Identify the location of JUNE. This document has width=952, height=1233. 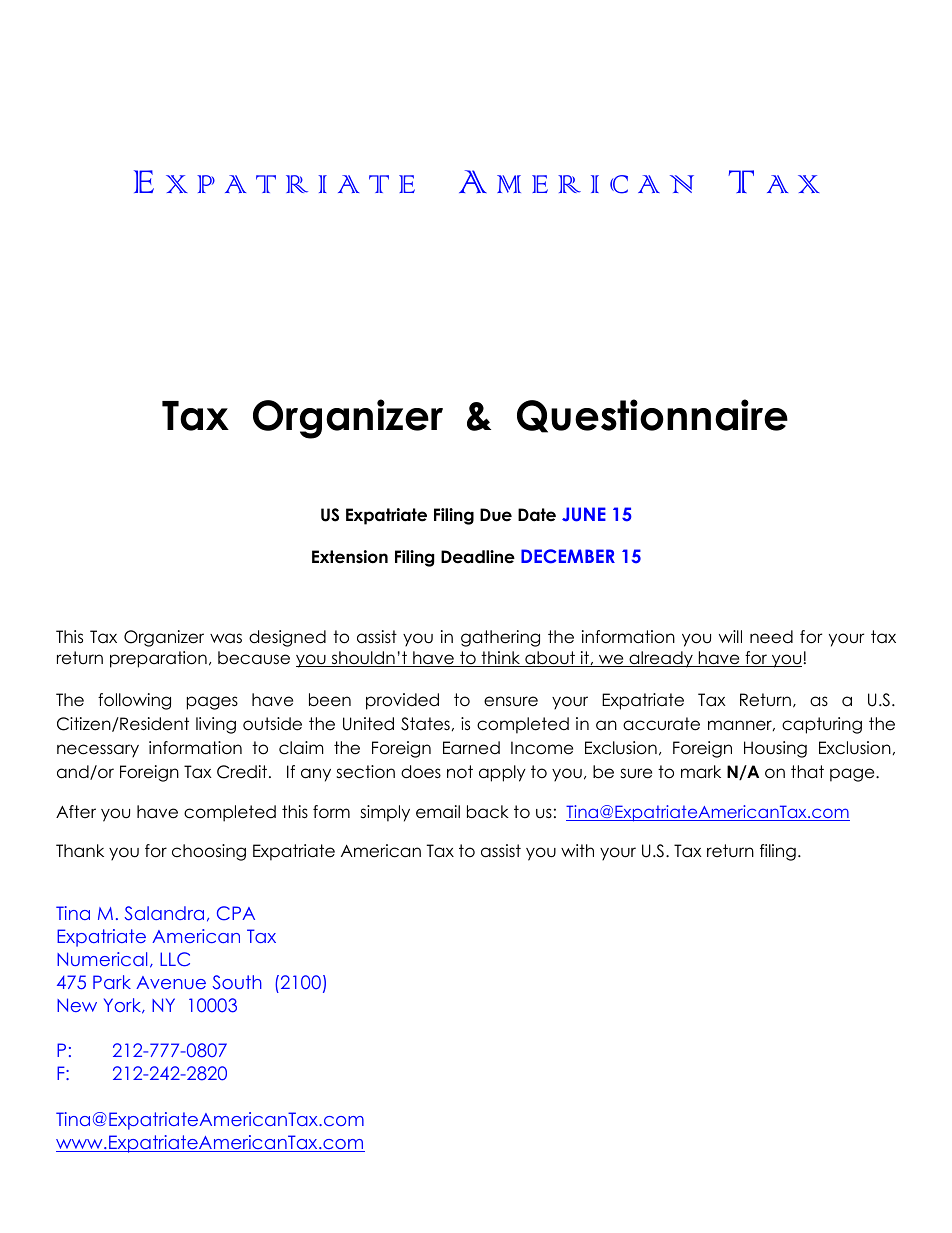
(584, 514).
